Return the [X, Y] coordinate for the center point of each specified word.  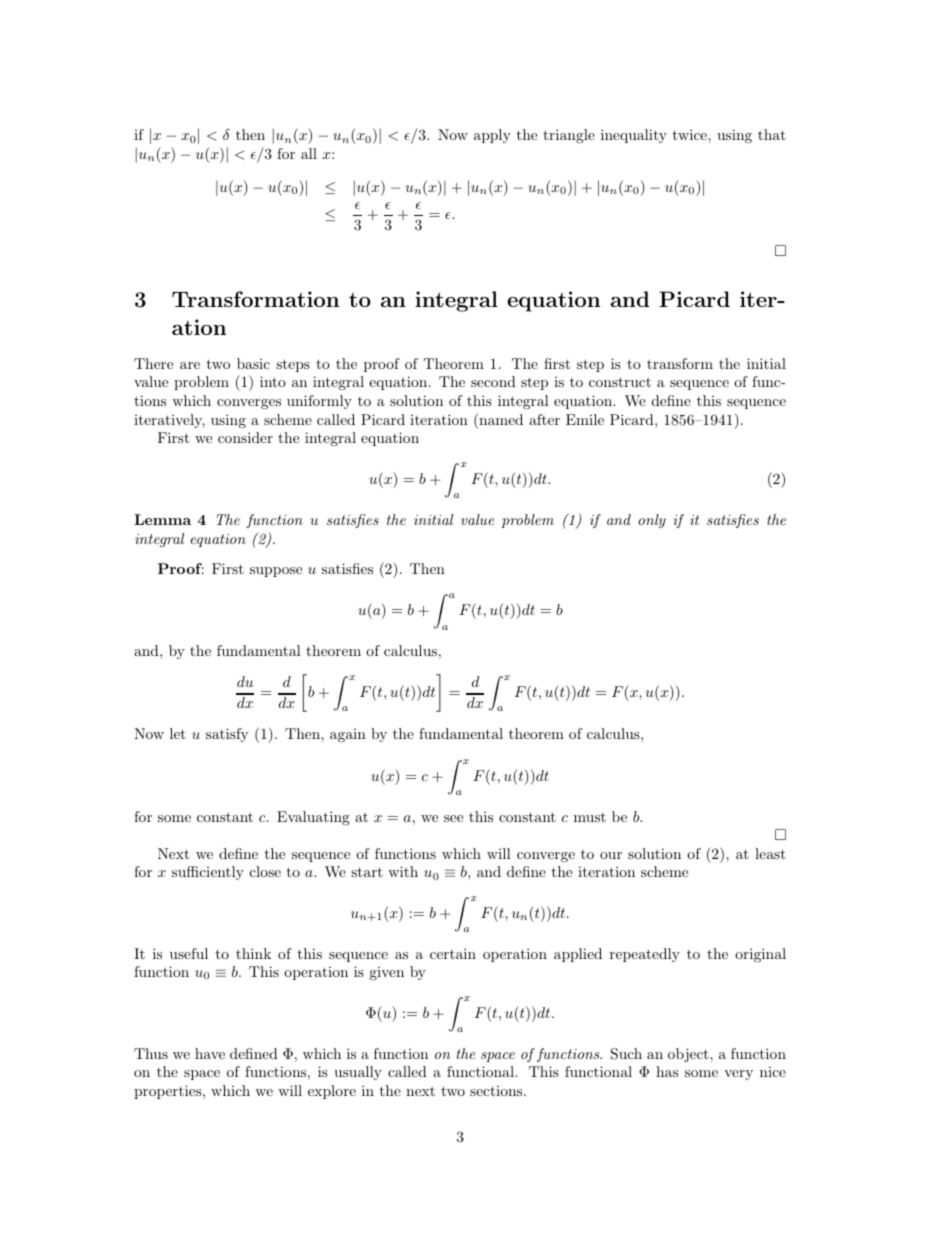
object [689, 1055]
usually [358, 1073]
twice [690, 134]
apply [492, 136]
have [210, 1053]
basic [253, 363]
